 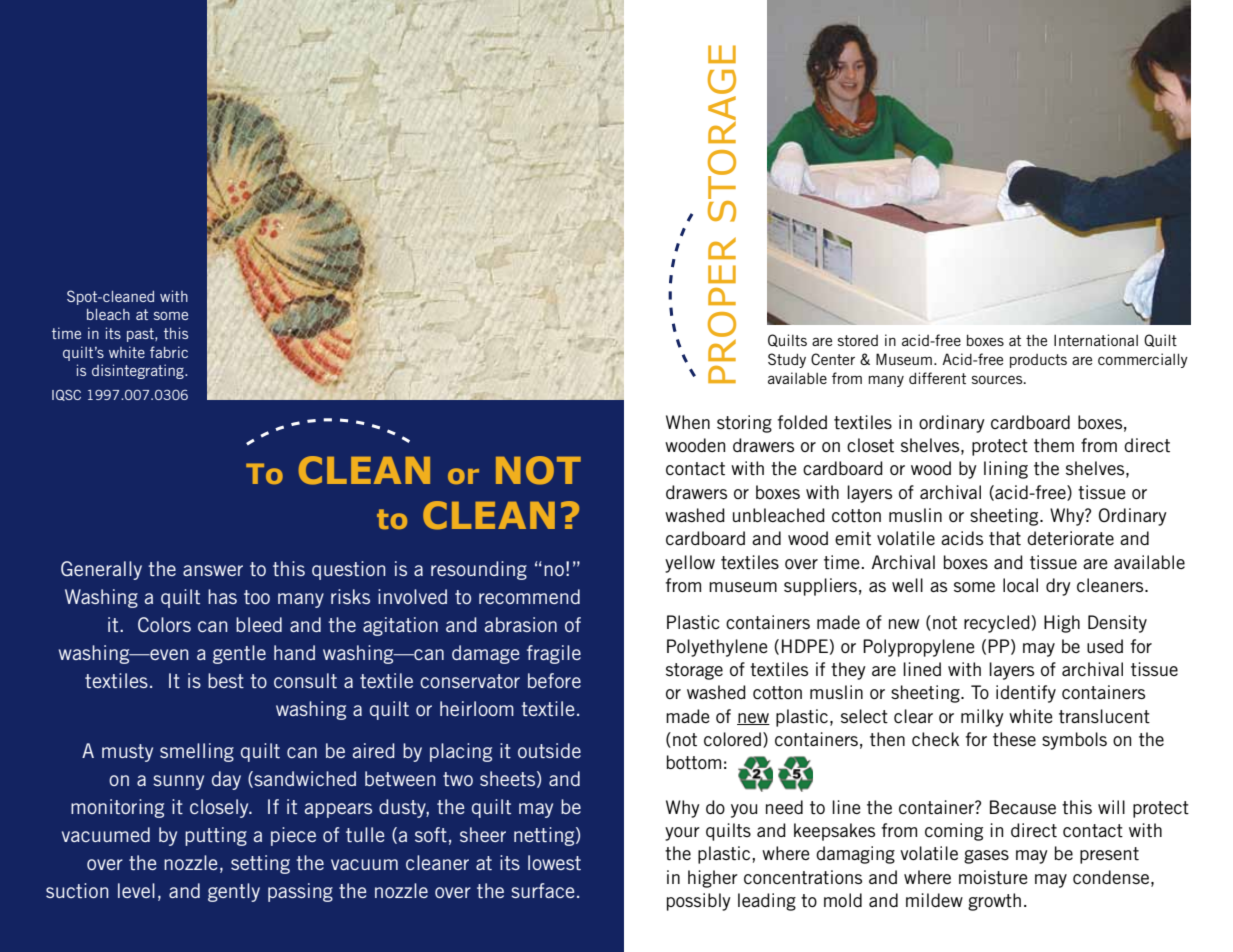 I want to click on answer, so click(x=213, y=570).
